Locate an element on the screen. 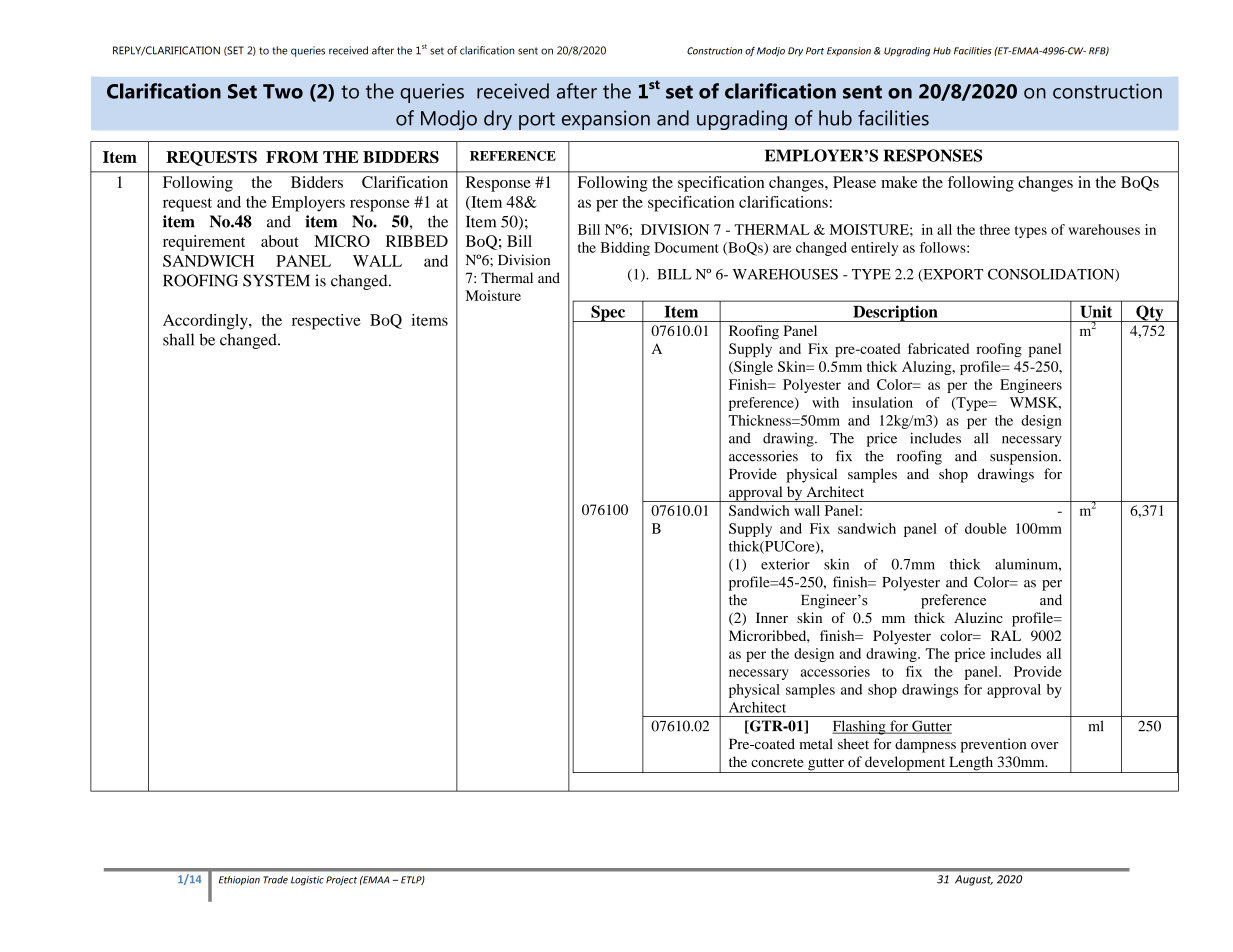 The image size is (1233, 952). Two is located at coordinates (283, 91).
